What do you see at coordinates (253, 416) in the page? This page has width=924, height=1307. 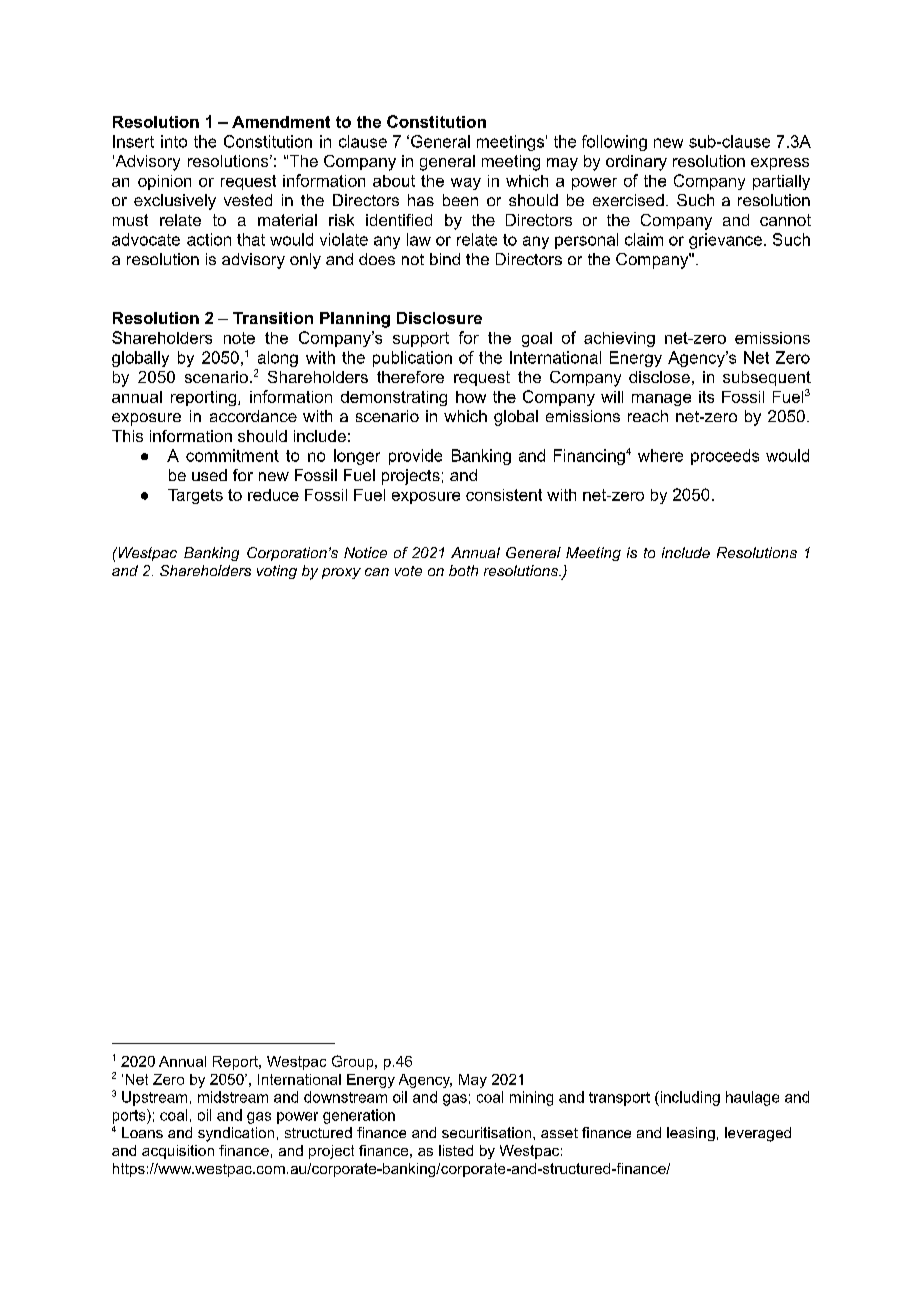 I see `accordance` at bounding box center [253, 416].
